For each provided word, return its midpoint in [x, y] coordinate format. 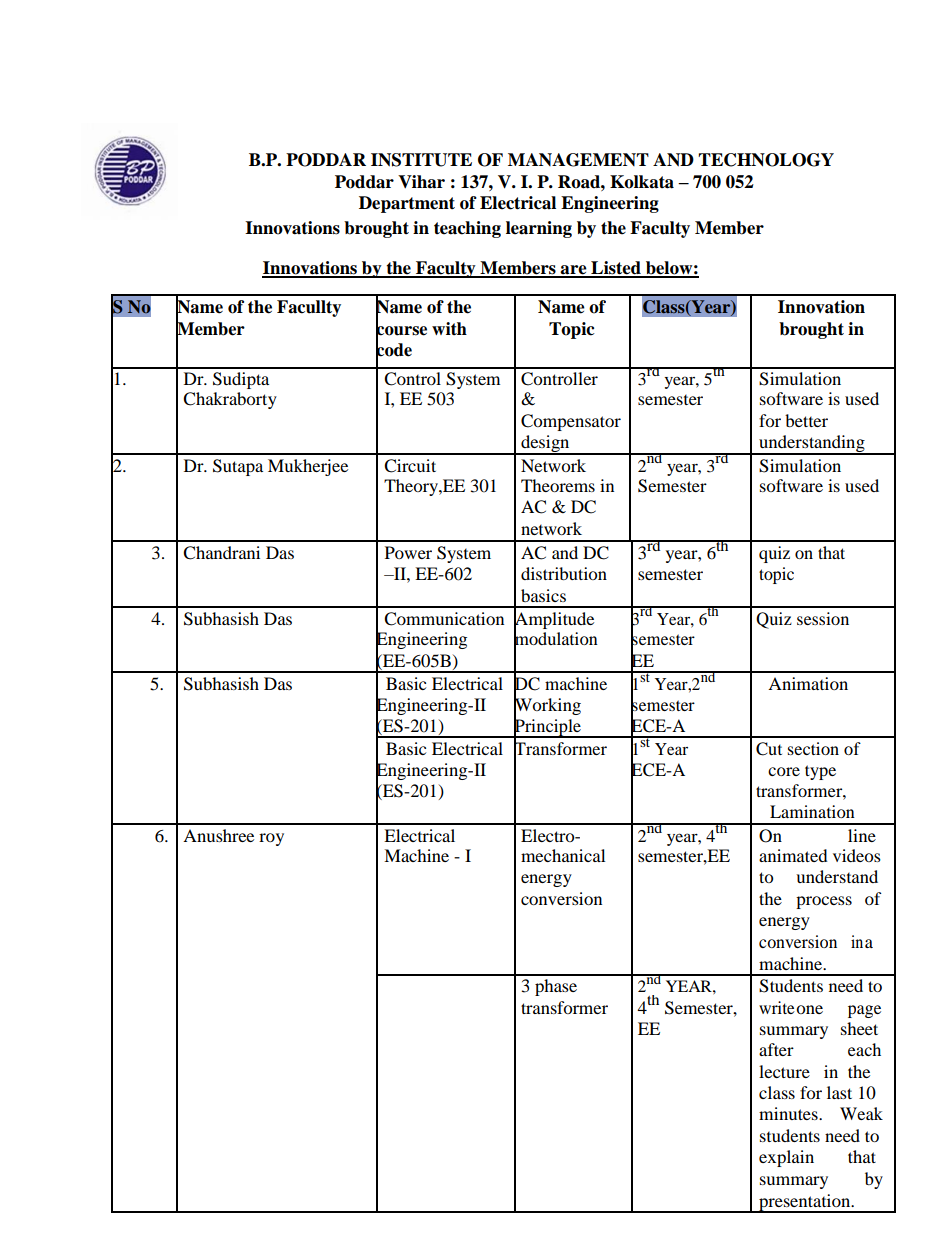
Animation [808, 683]
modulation [556, 639]
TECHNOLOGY [766, 160]
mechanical [563, 855]
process [824, 902]
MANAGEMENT [578, 160]
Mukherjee [308, 467]
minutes [789, 1113]
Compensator [571, 422]
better [806, 420]
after [776, 1049]
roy [271, 839]
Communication [444, 619]
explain [786, 1158]
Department [407, 204]
